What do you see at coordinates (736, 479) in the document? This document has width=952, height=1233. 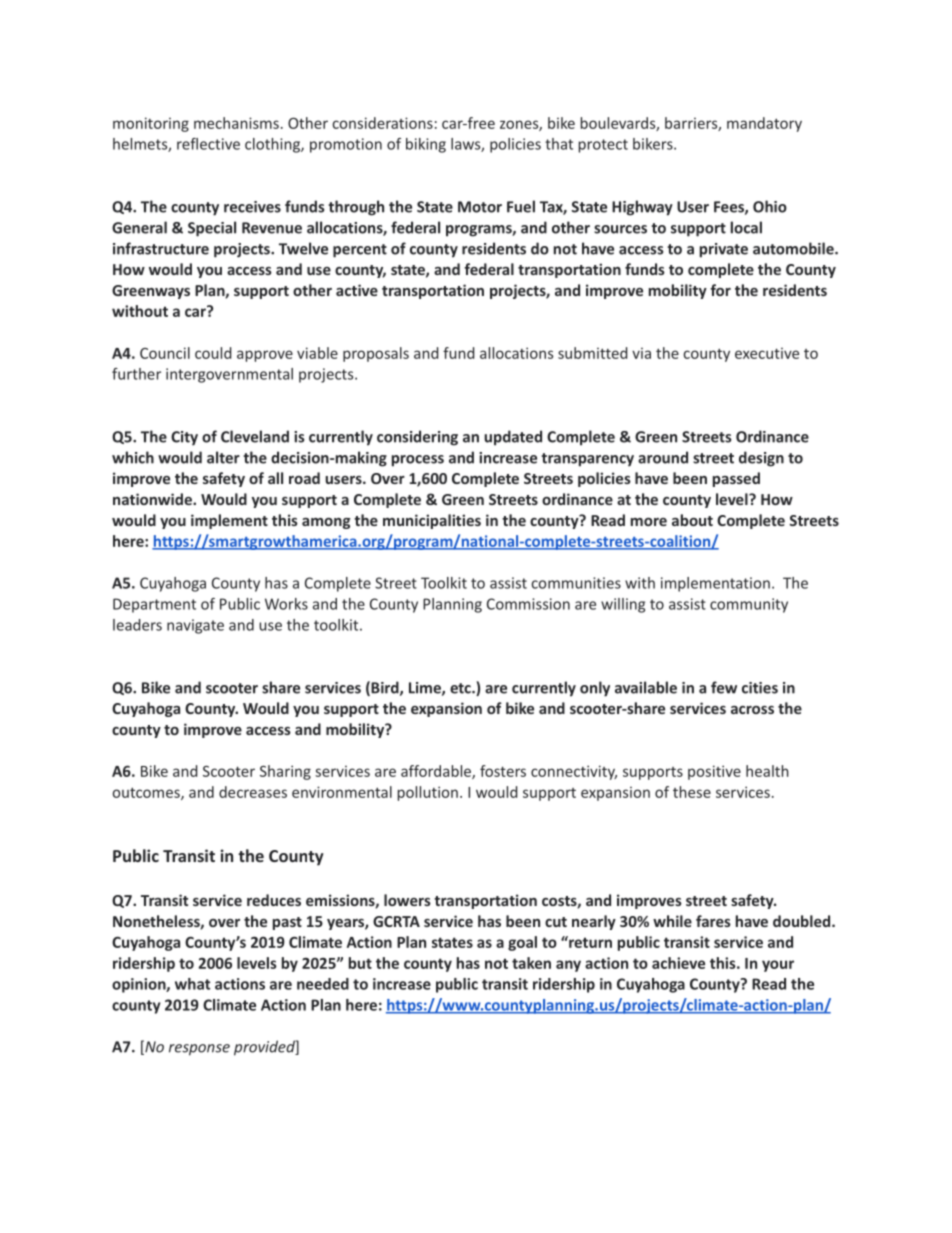 I see `passed` at bounding box center [736, 479].
